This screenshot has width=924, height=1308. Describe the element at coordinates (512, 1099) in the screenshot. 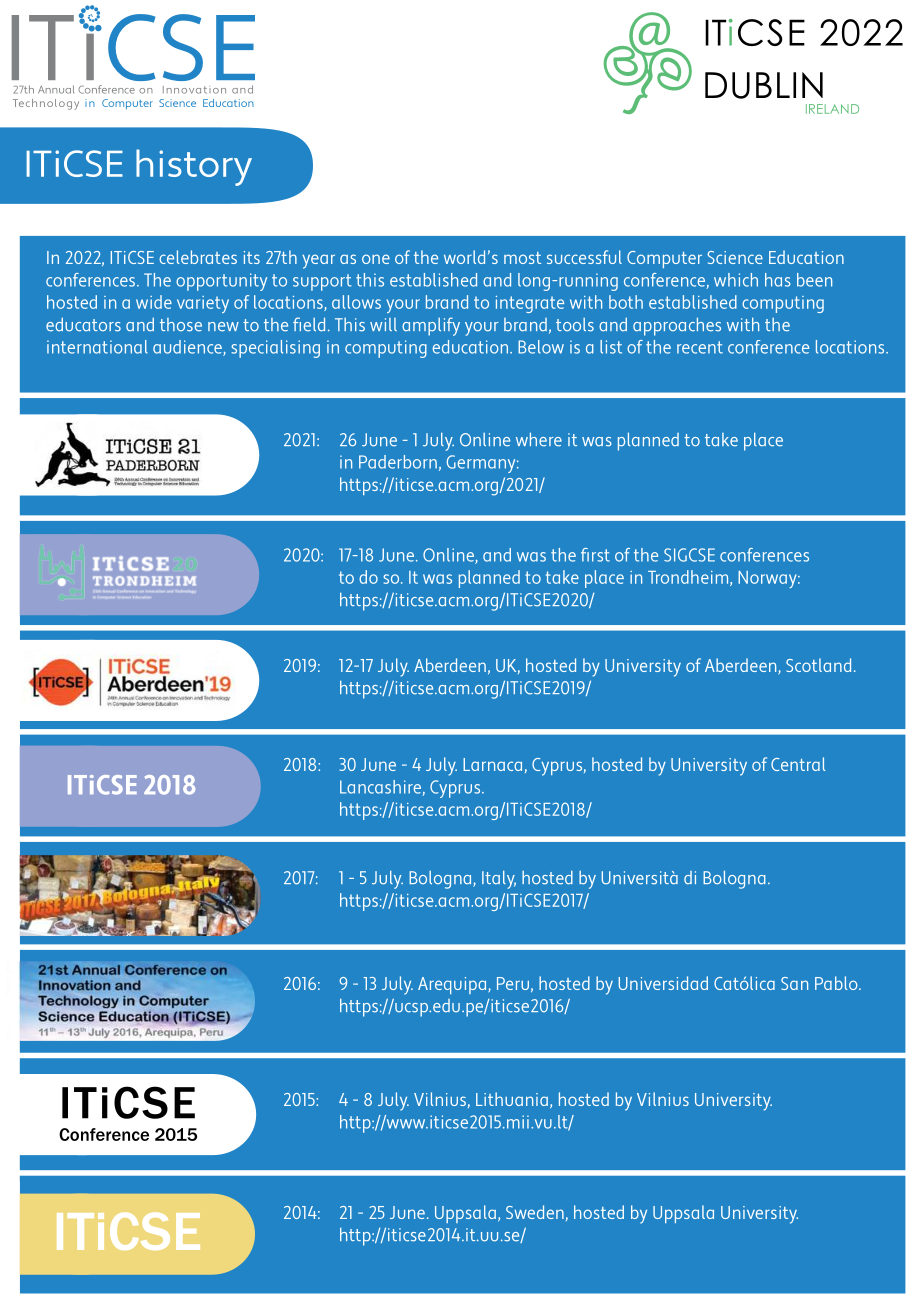

I see `Lithuania` at that location.
